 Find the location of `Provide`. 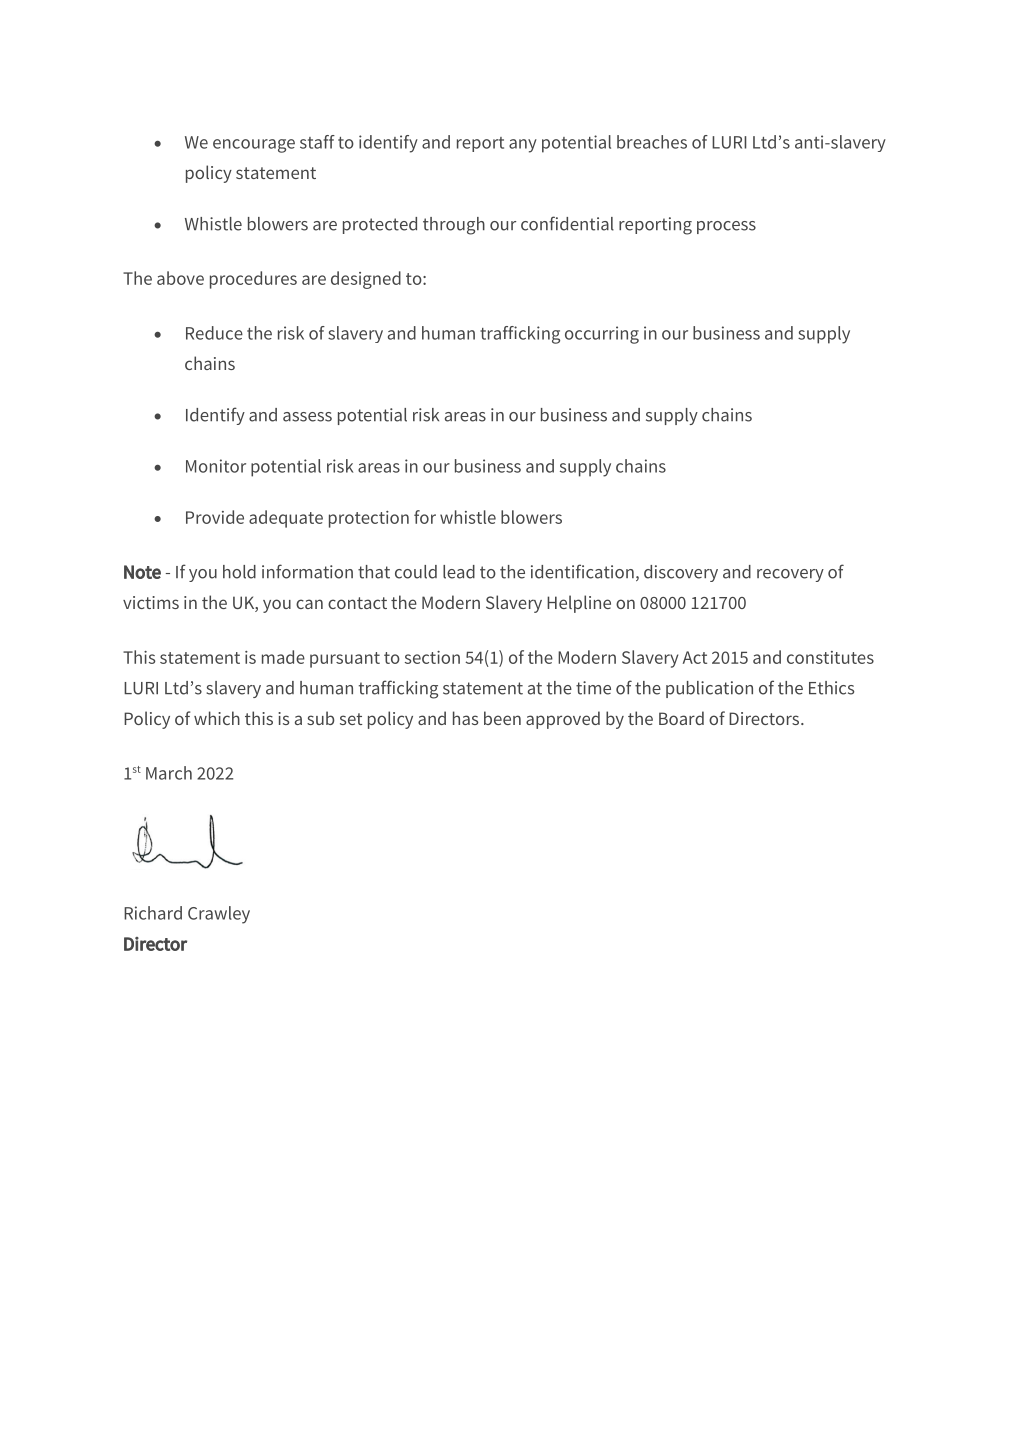

Provide is located at coordinates (215, 517).
